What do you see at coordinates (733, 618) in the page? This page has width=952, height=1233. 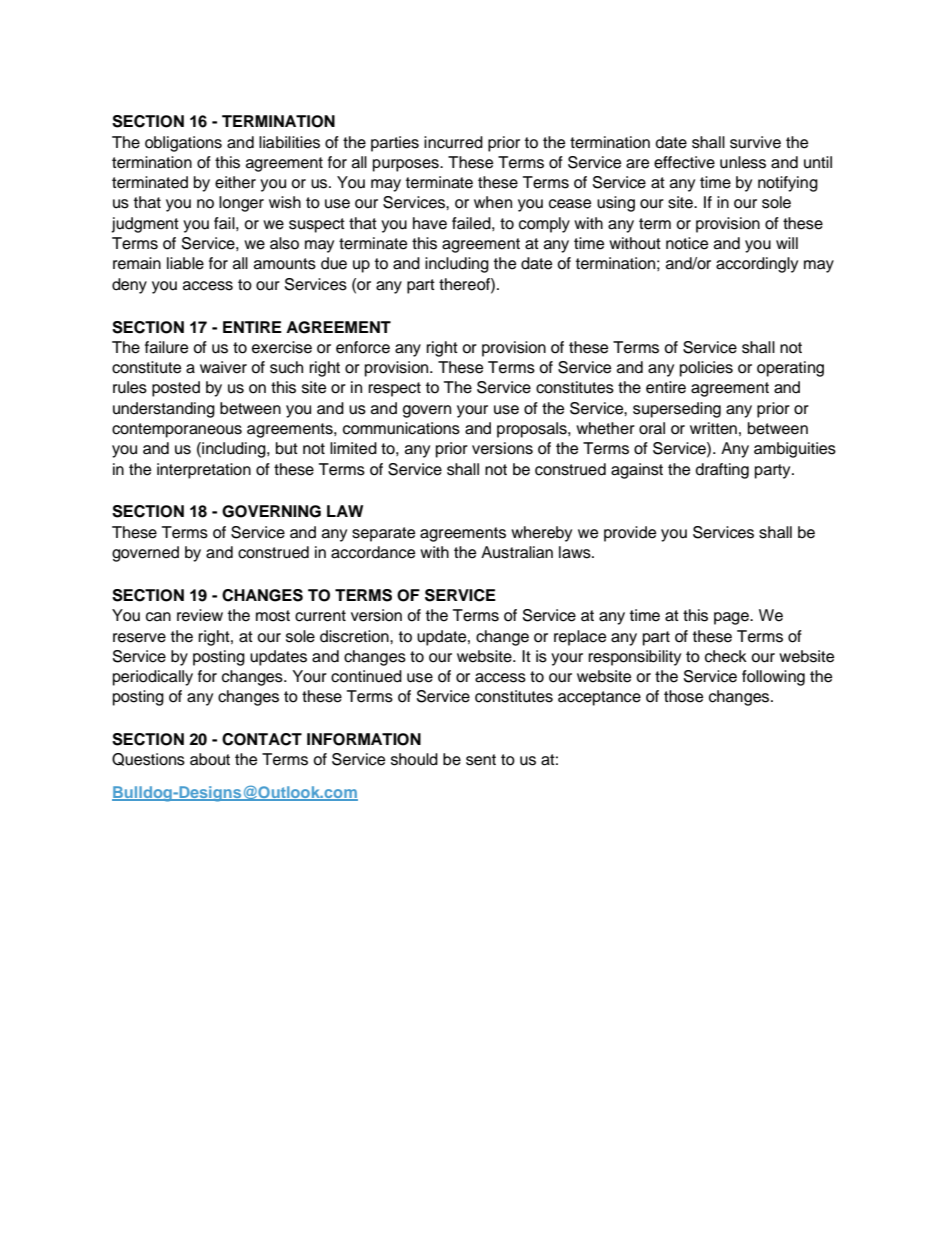 I see `page` at bounding box center [733, 618].
